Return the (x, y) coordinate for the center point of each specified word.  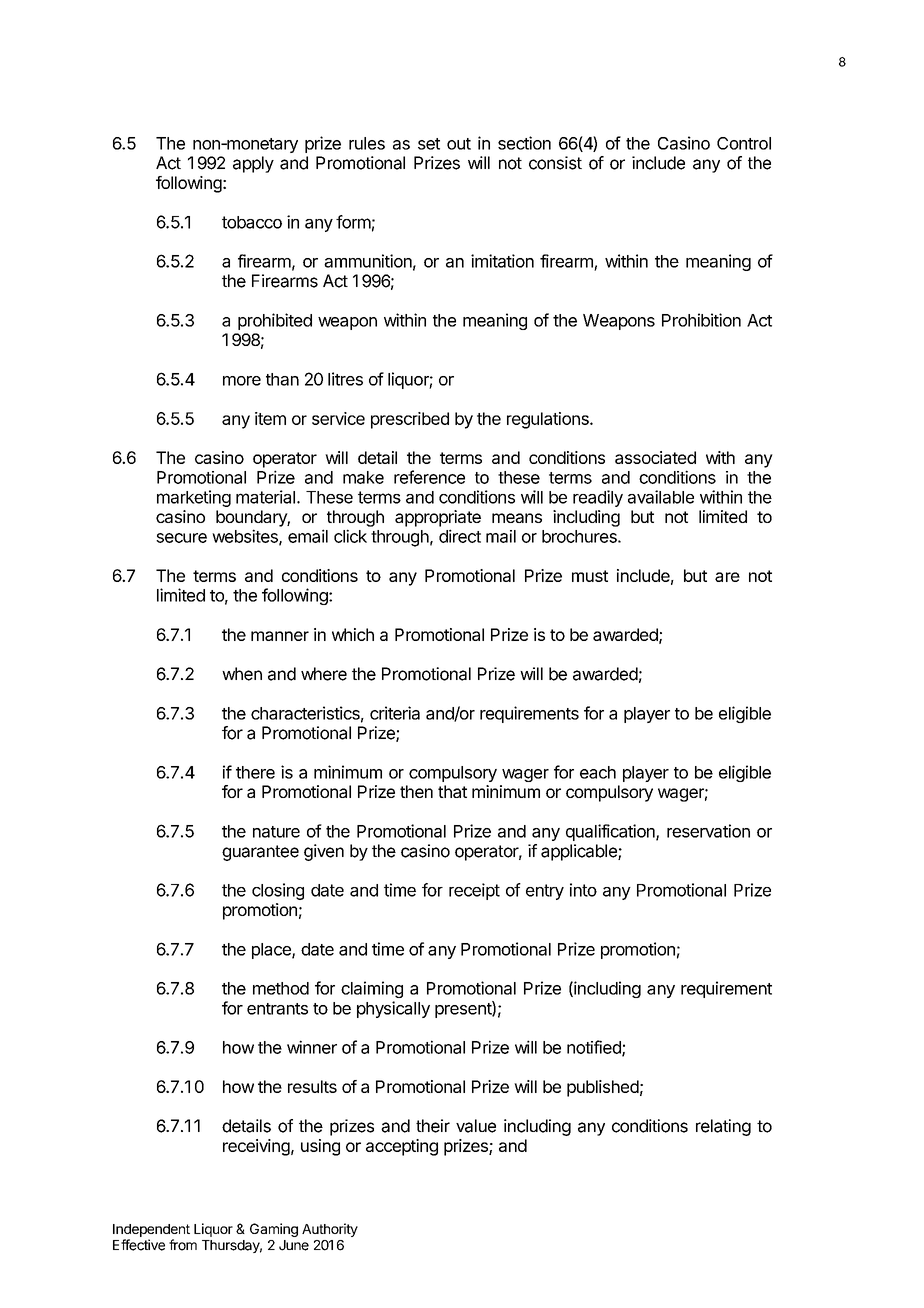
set (429, 144)
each (598, 772)
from (183, 1245)
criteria (395, 713)
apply (253, 164)
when (242, 674)
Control (744, 143)
